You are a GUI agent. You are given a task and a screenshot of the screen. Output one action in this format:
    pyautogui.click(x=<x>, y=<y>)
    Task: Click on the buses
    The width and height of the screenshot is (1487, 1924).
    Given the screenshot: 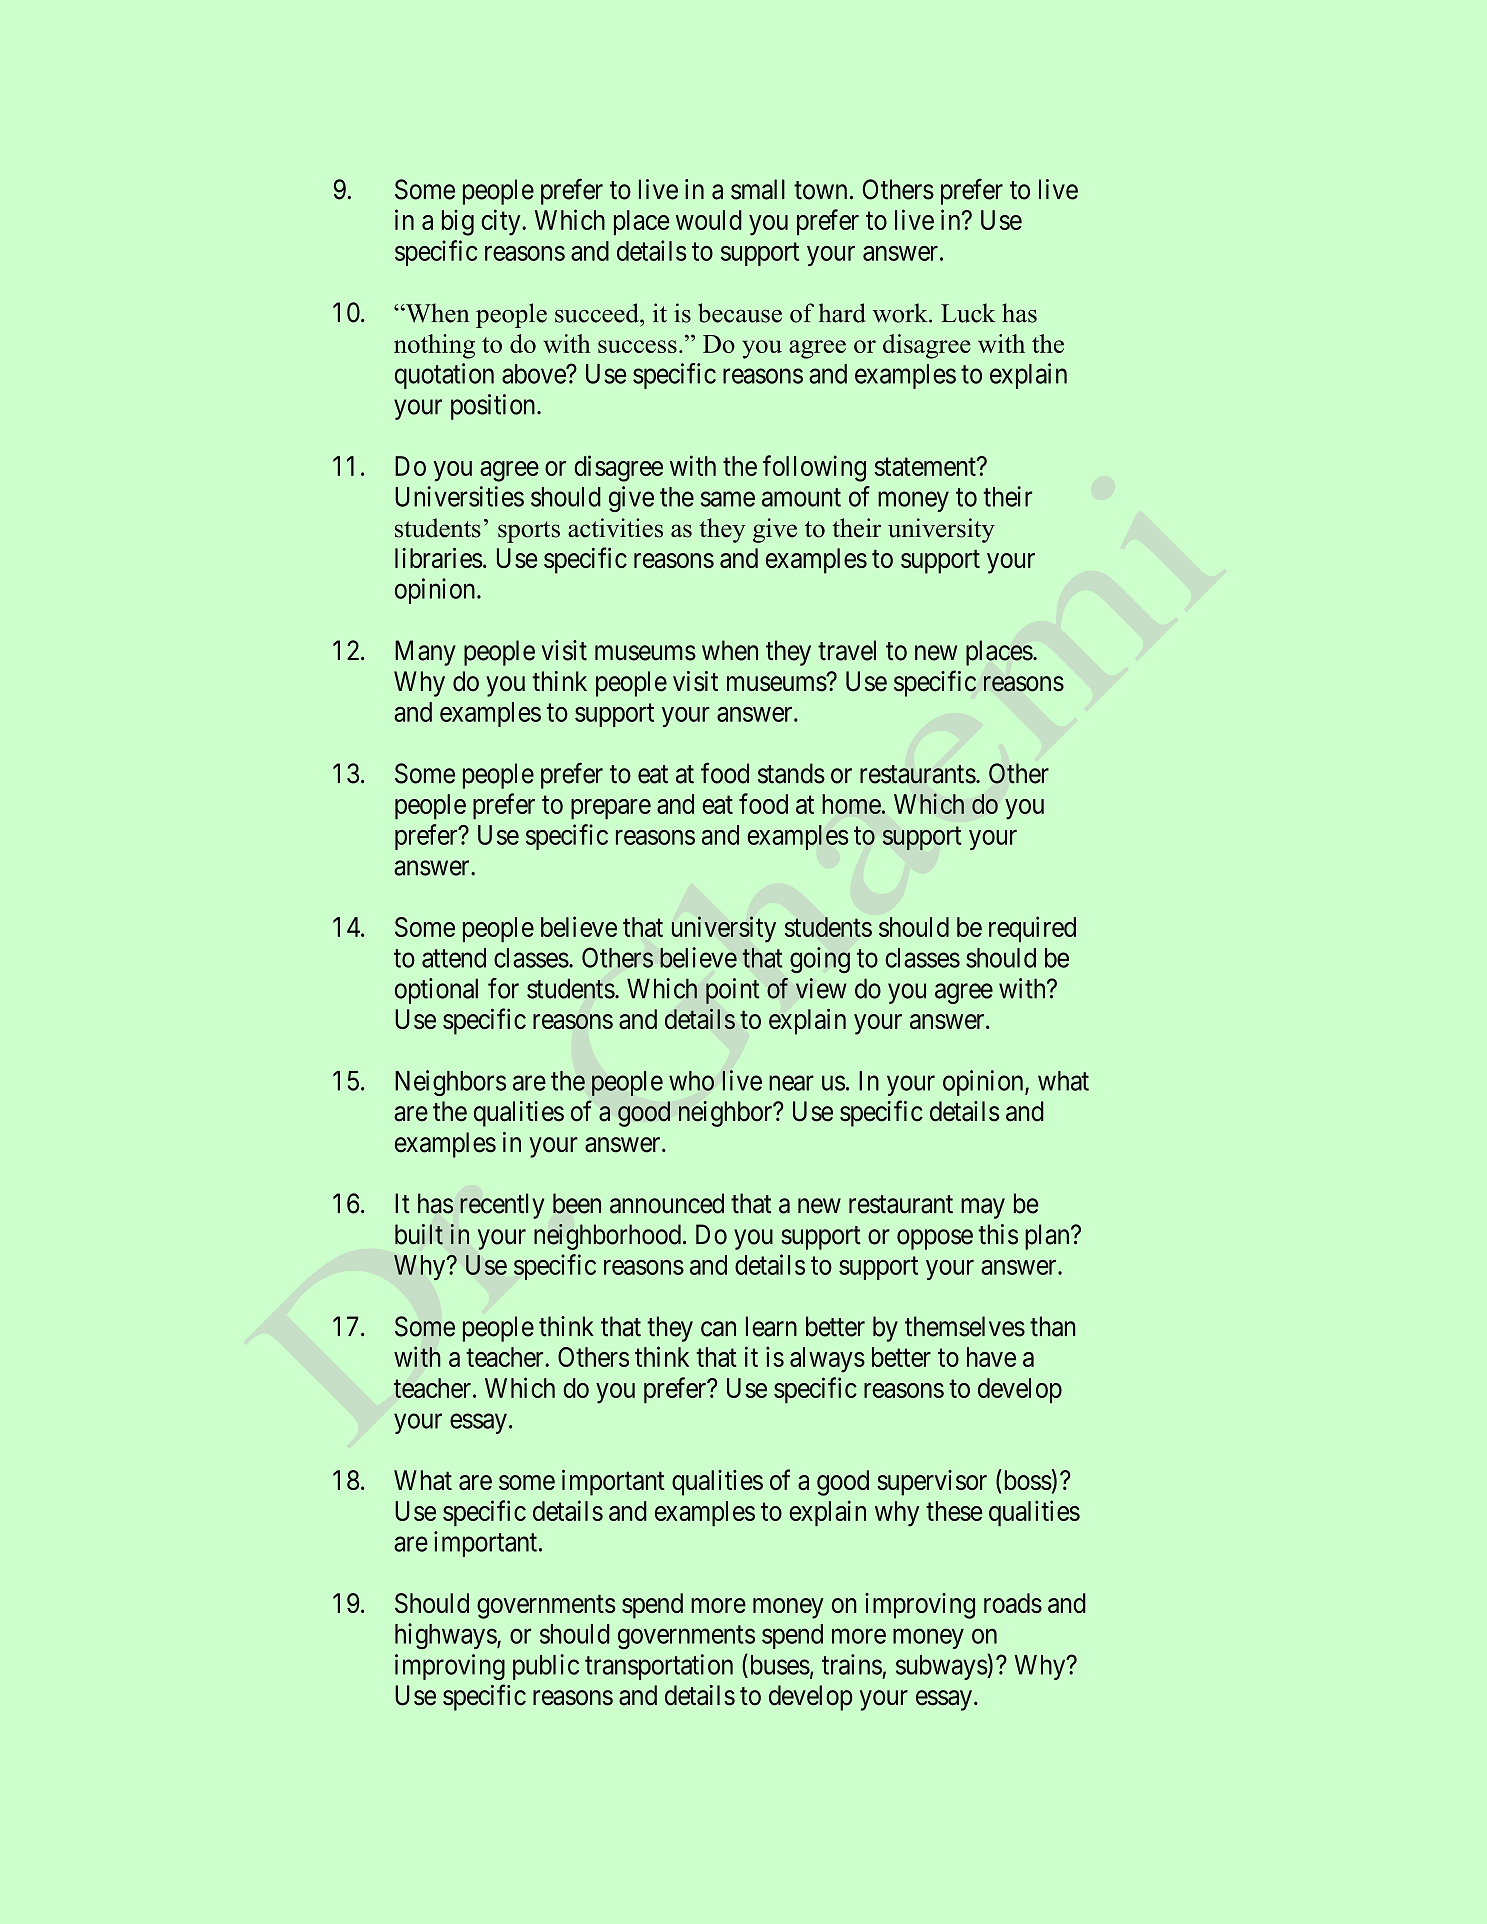 What is the action you would take?
    pyautogui.click(x=778, y=1664)
